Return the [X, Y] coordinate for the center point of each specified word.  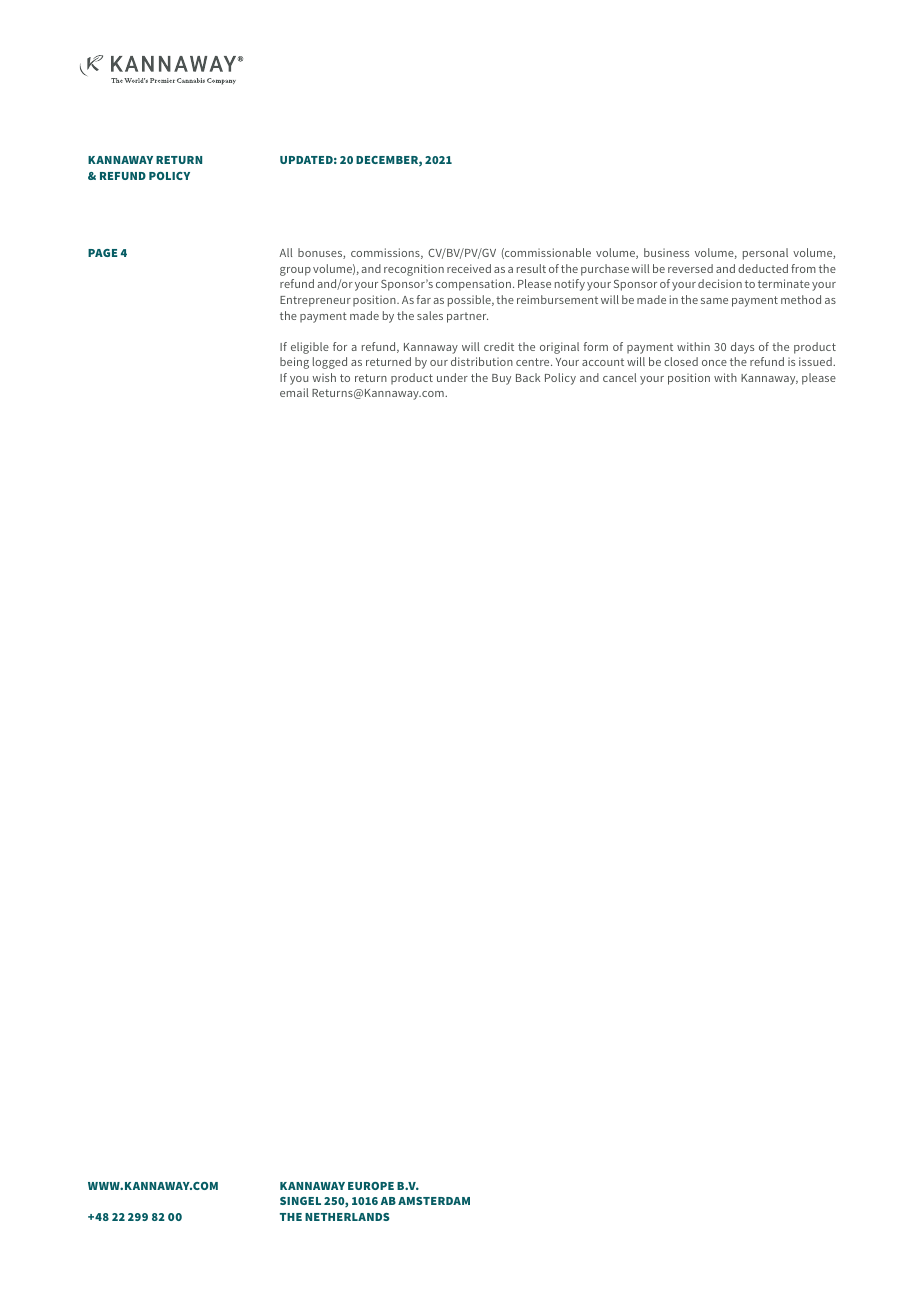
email [294, 392]
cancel [619, 377]
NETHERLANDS [347, 1217]
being [294, 363]
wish [324, 377]
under [452, 377]
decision [720, 283]
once [714, 363]
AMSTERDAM [434, 1201]
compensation [473, 285]
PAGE [102, 253]
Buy [501, 379]
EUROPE [371, 1186]
